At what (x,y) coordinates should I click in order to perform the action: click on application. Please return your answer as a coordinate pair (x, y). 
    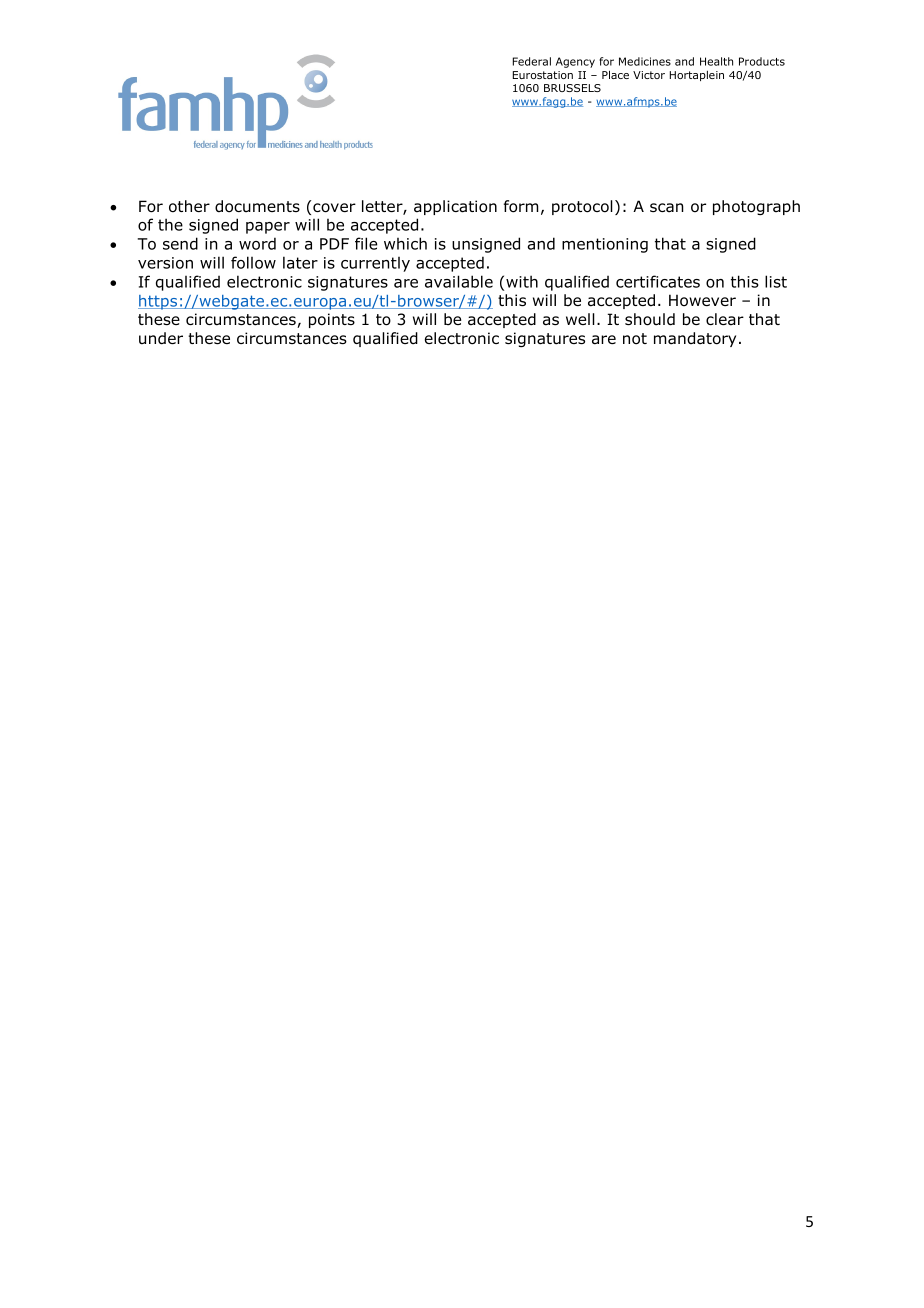
    Looking at the image, I should click on (455, 207).
